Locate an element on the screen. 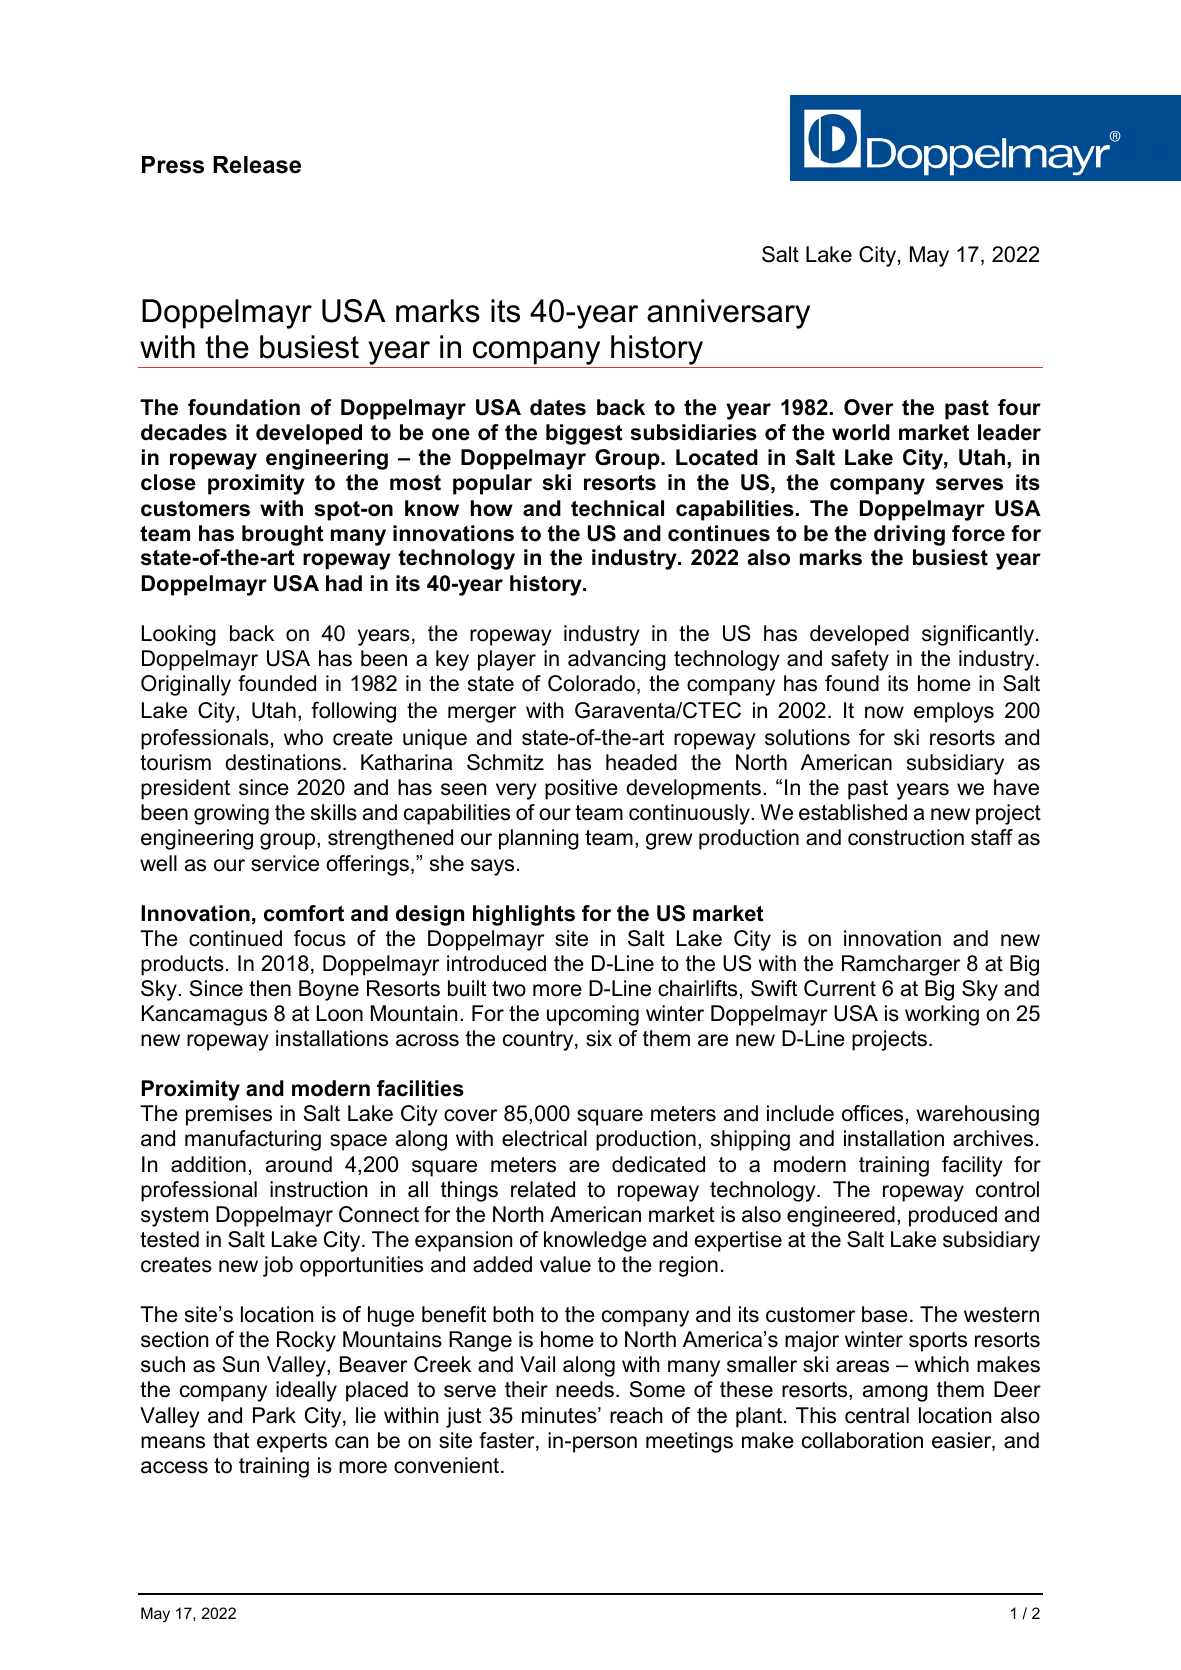  four is located at coordinates (1019, 407).
